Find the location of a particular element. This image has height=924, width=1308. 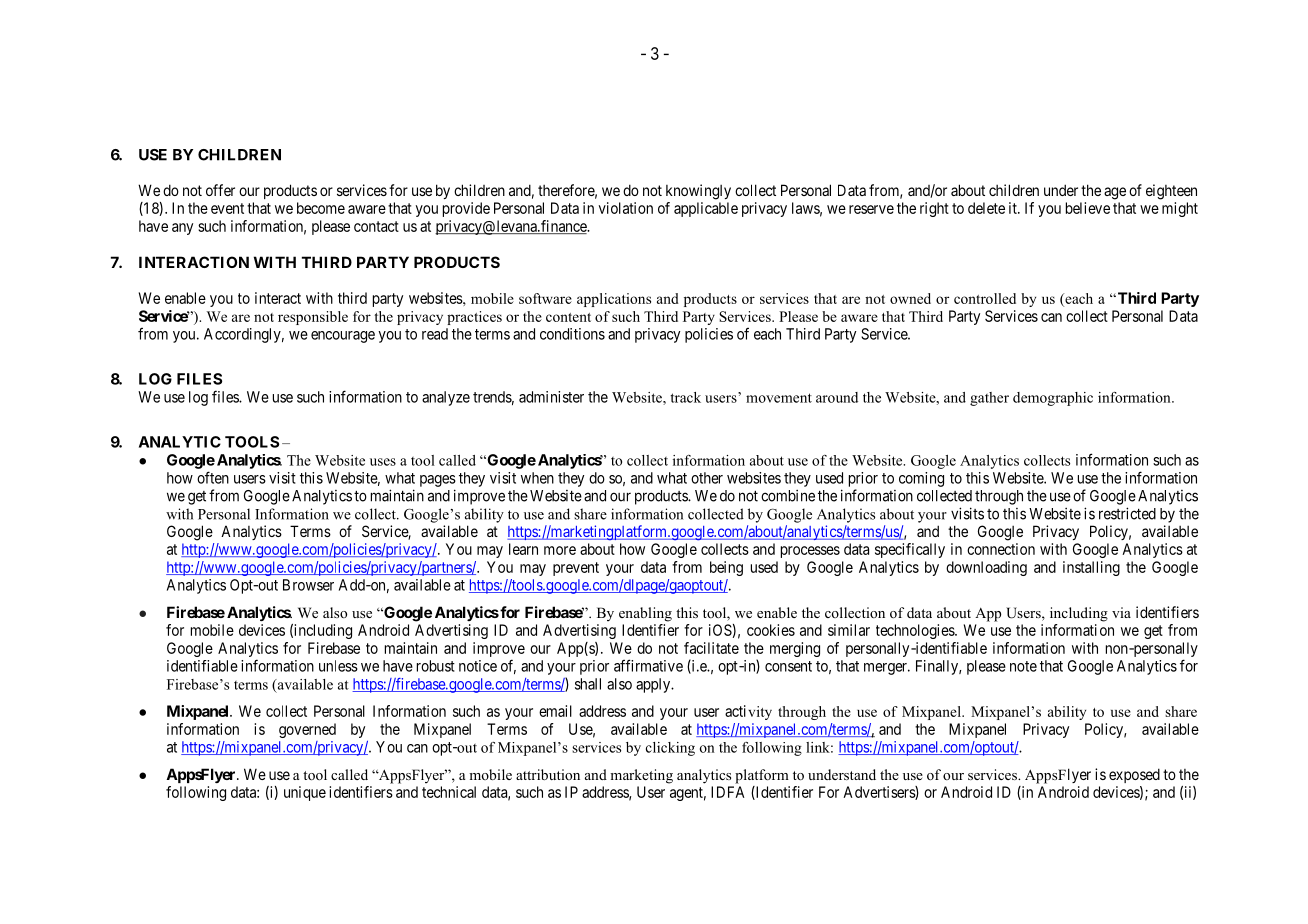

other is located at coordinates (707, 478).
